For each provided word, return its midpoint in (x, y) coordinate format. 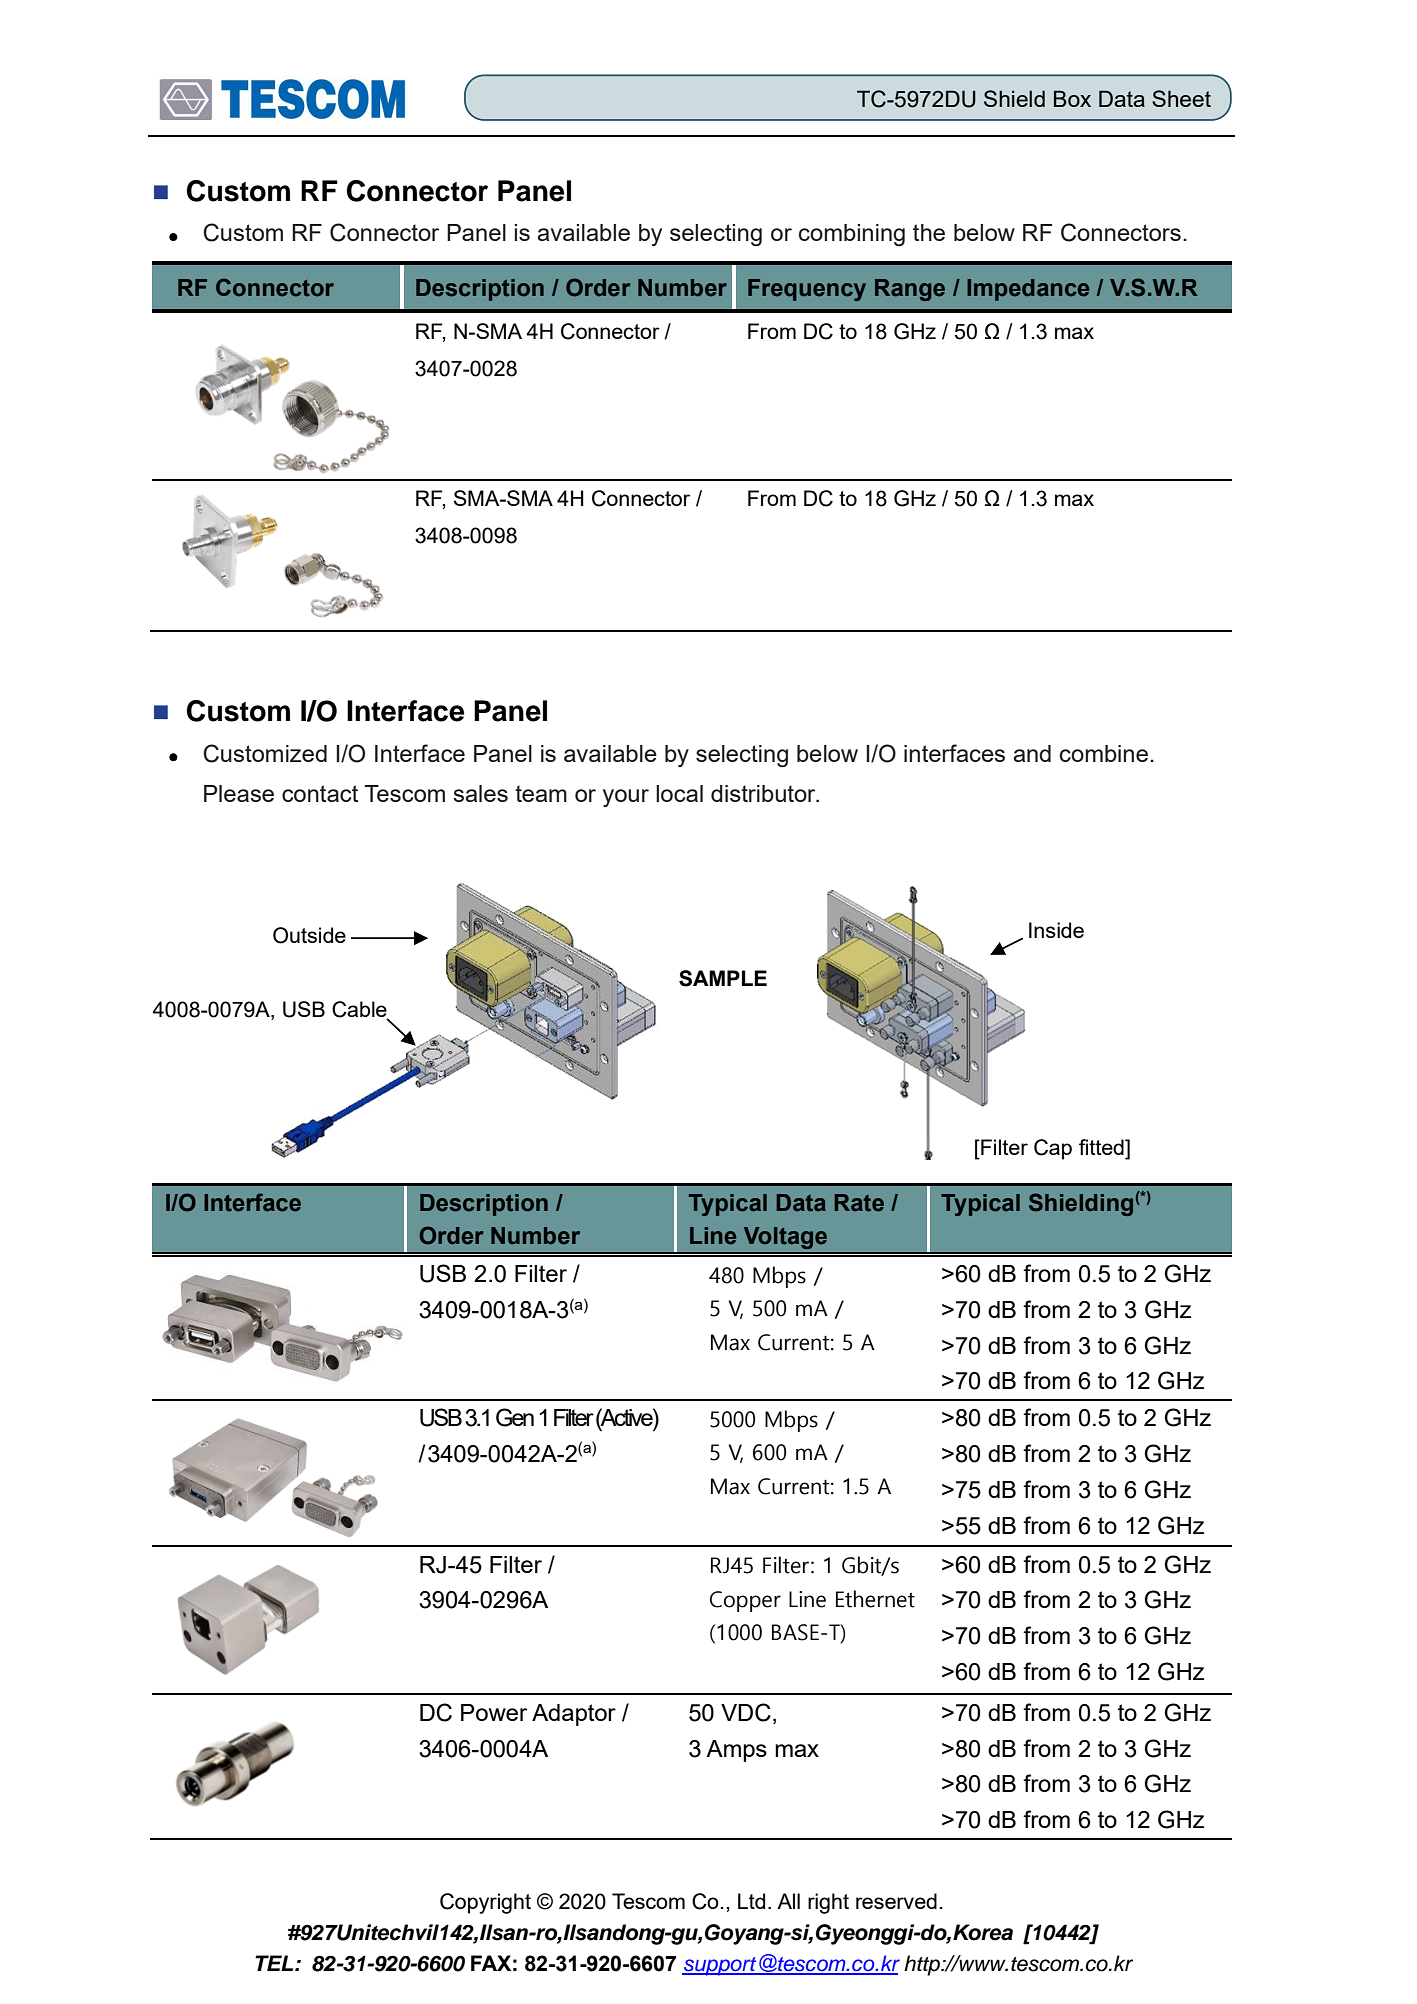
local (679, 793)
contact (320, 793)
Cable (360, 1010)
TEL (275, 1963)
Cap (1053, 1149)
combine (1104, 753)
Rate (859, 1203)
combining (852, 235)
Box (1072, 98)
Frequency (807, 290)
